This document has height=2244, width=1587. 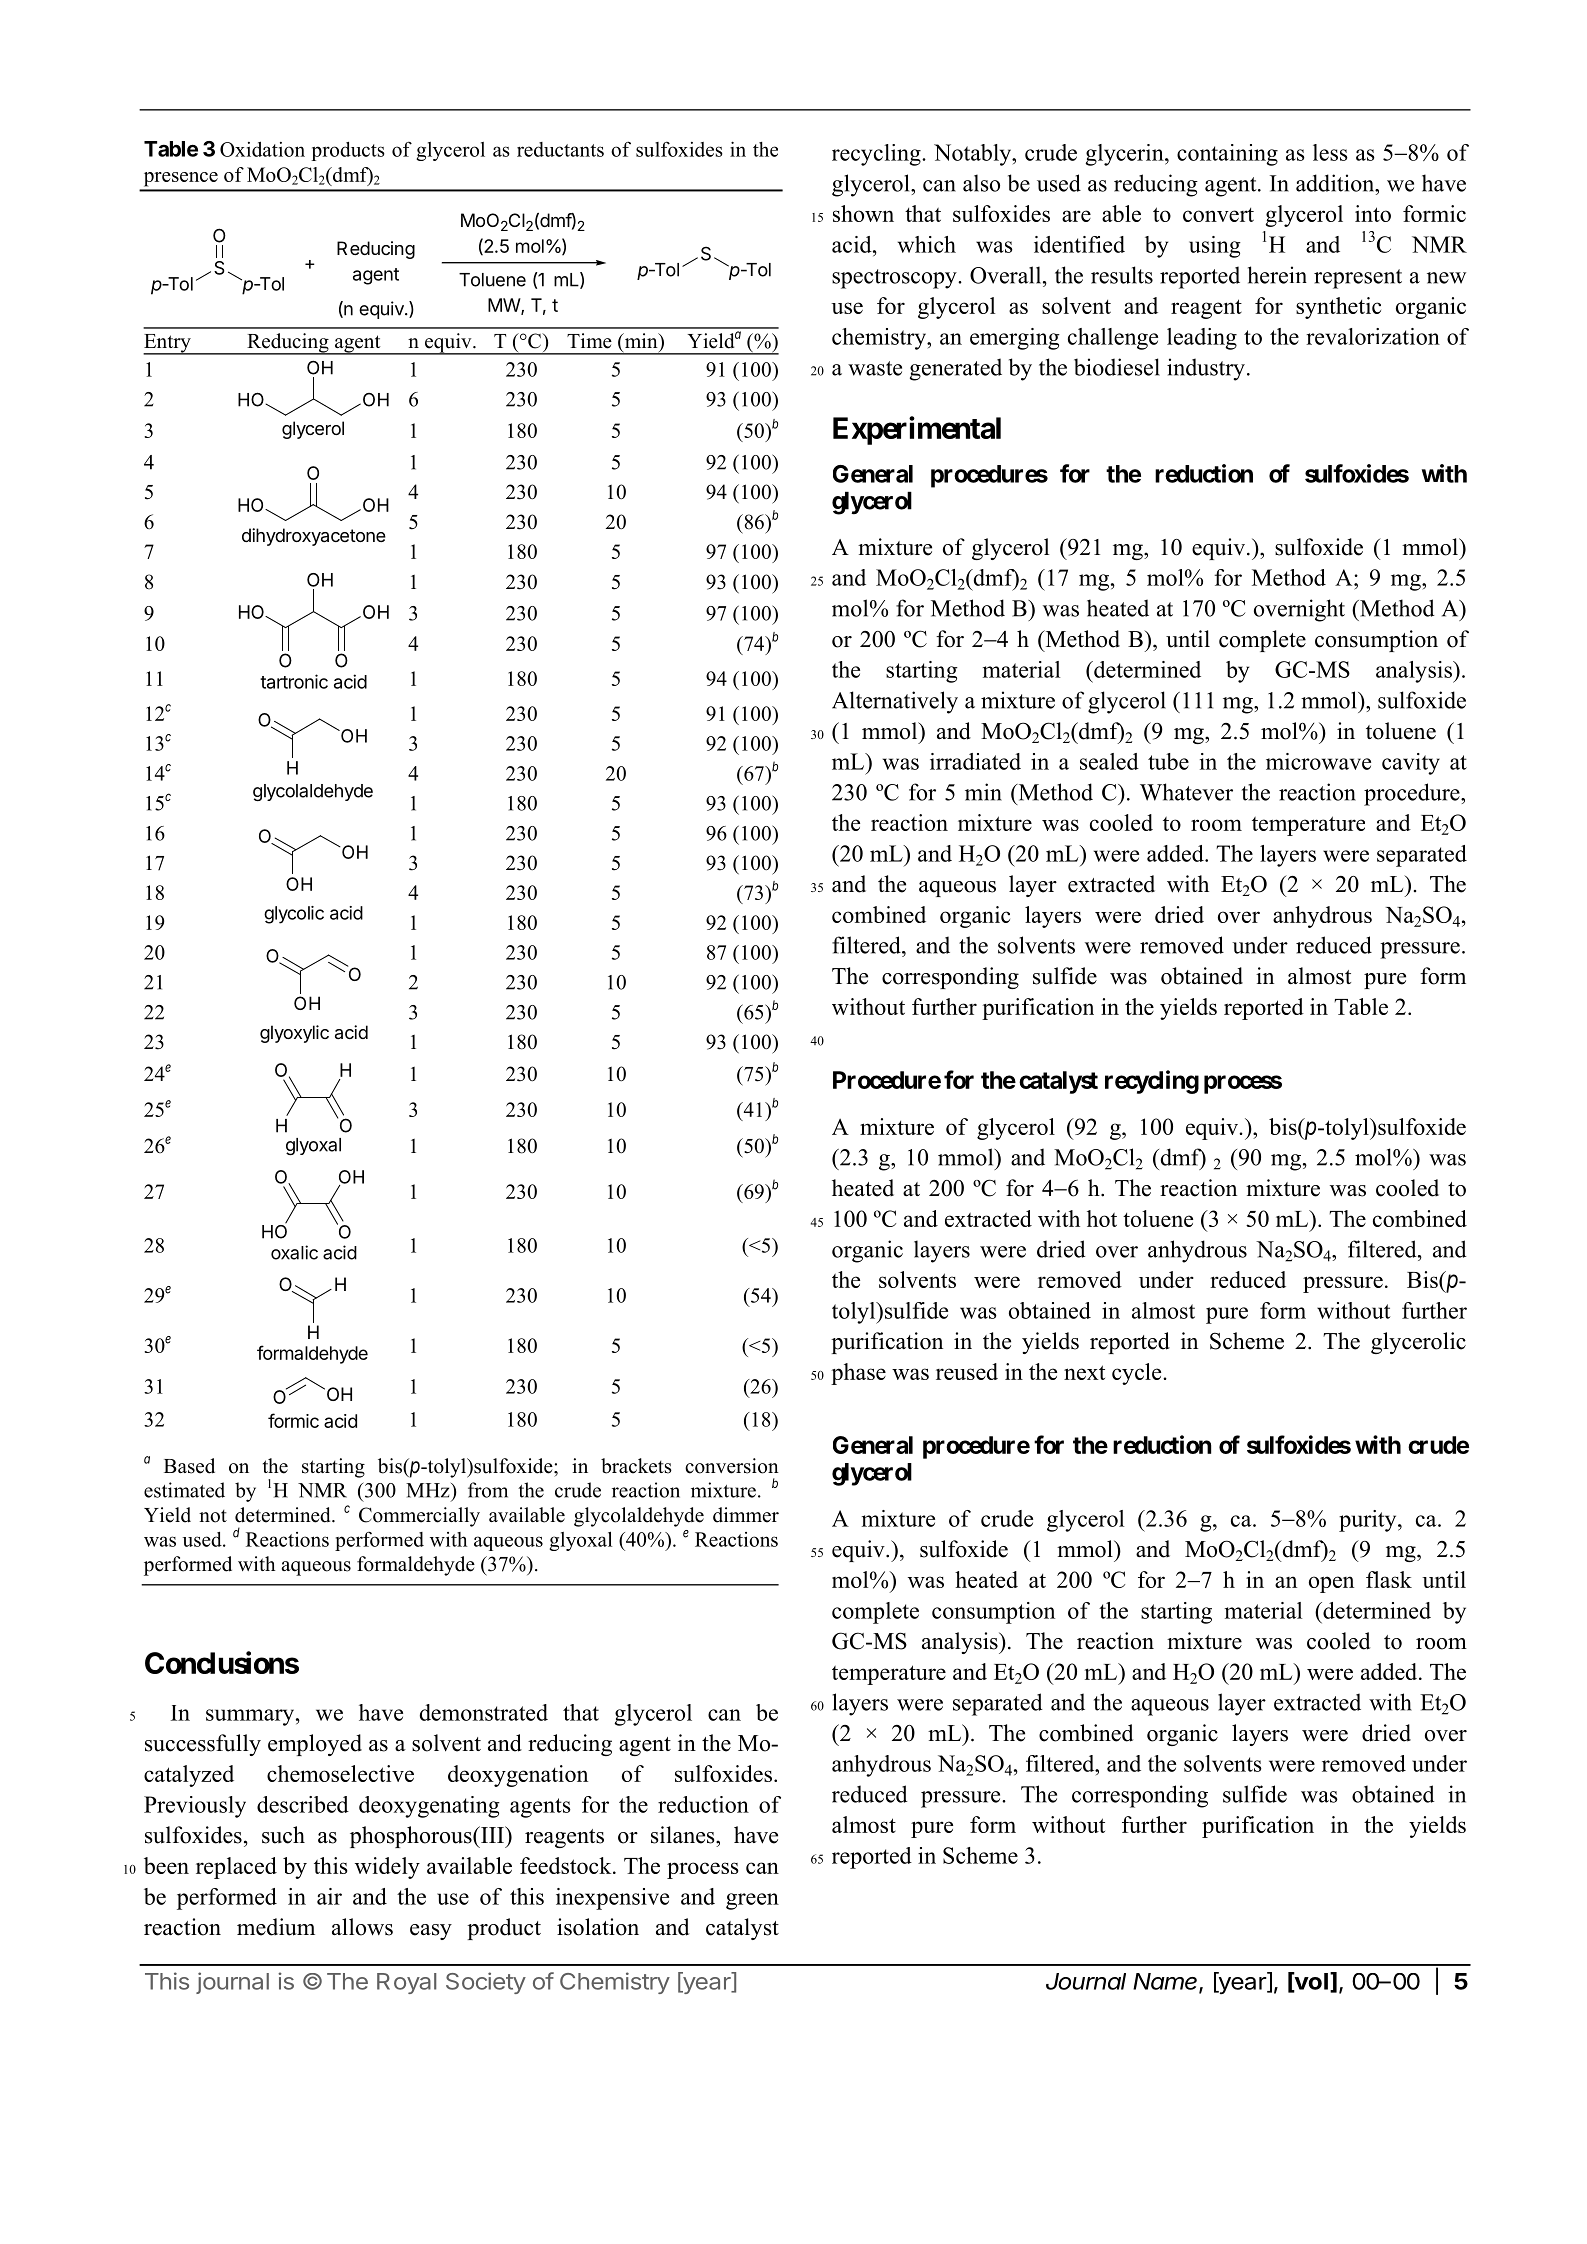 What do you see at coordinates (1186, 792) in the document?
I see `Whatever` at bounding box center [1186, 792].
